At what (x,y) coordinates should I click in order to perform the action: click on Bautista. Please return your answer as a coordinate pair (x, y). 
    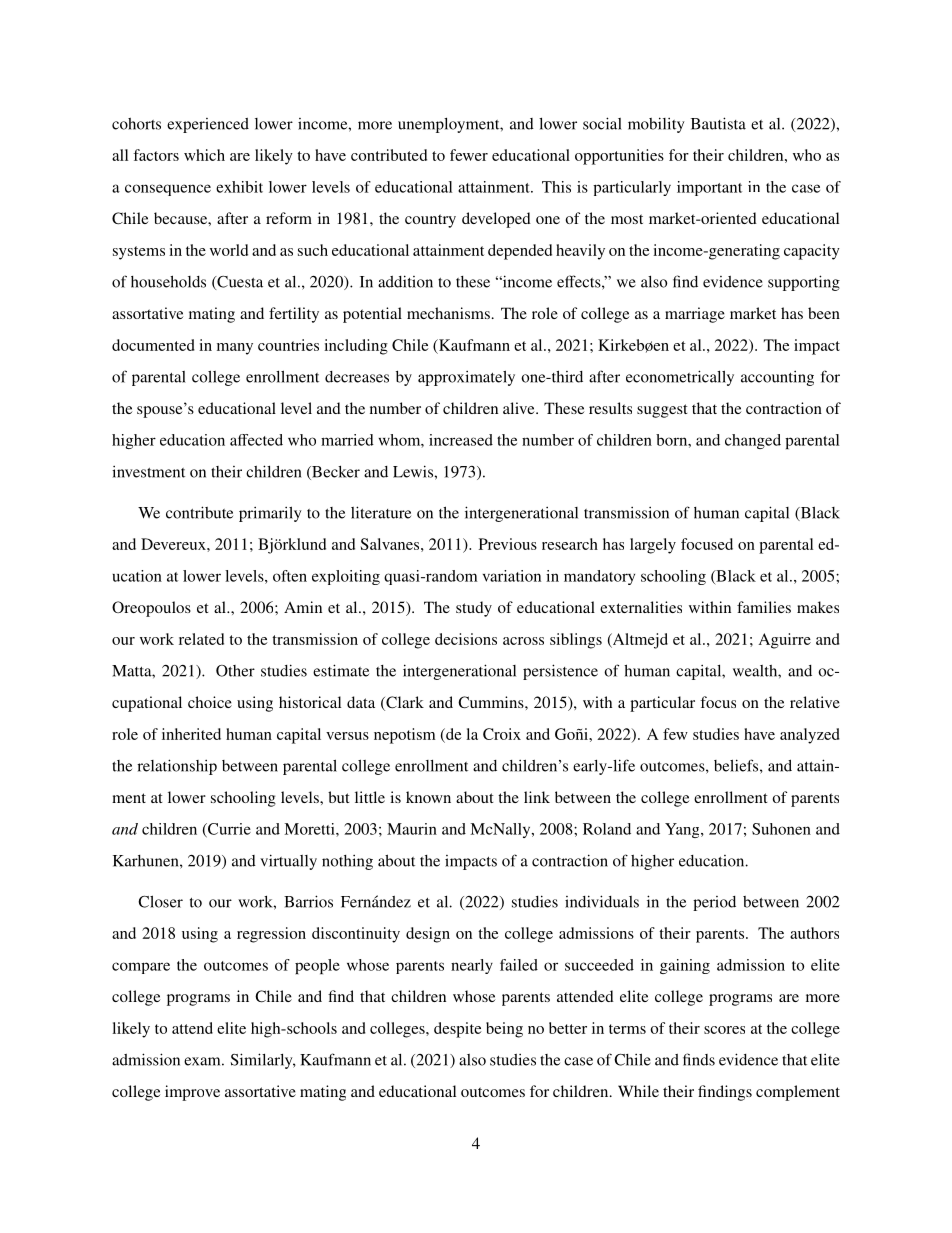
    Looking at the image, I should click on (718, 123).
